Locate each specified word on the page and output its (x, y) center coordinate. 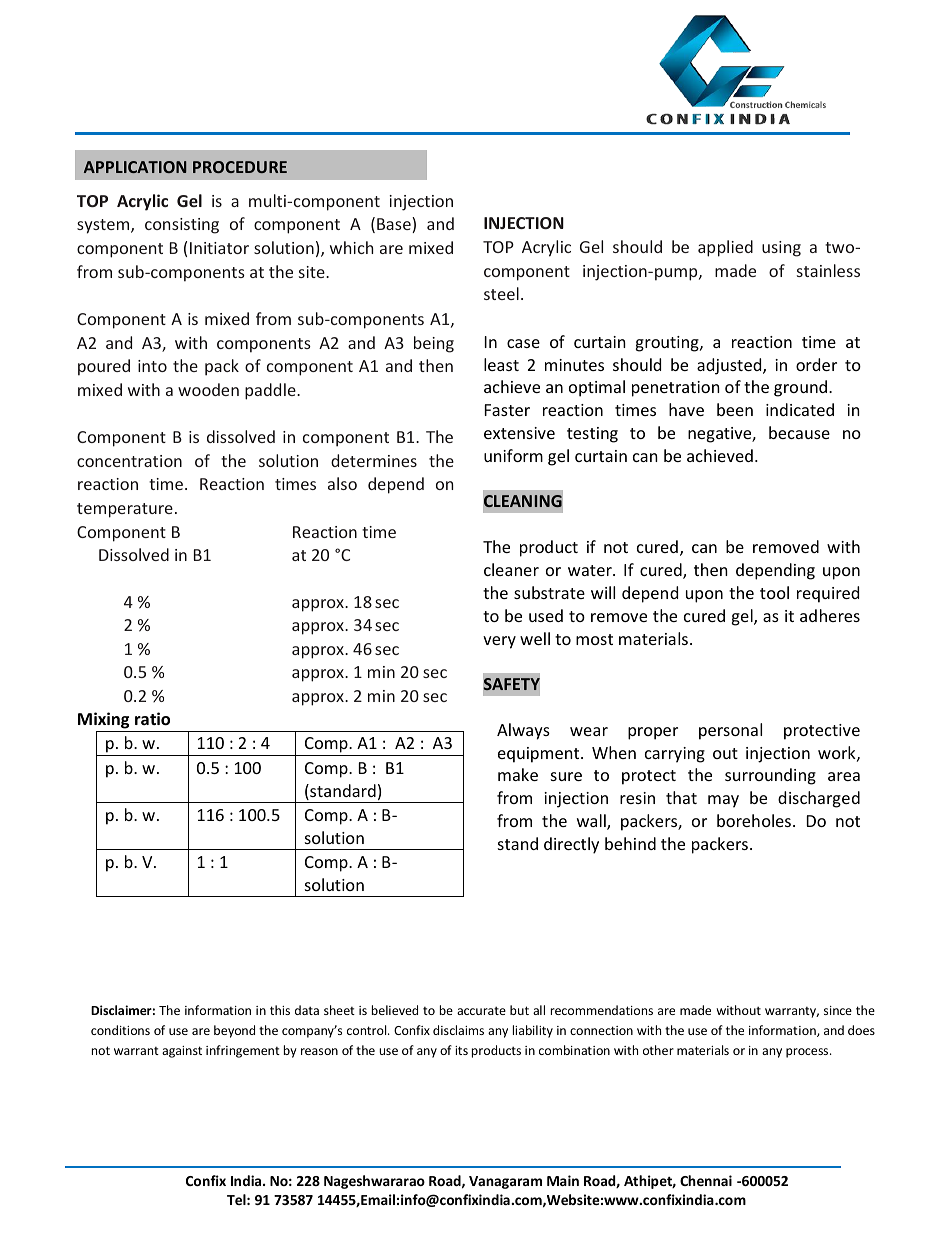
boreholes (754, 820)
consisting (182, 226)
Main (563, 1180)
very (499, 642)
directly (571, 845)
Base (395, 225)
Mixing (103, 720)
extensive (519, 433)
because (799, 432)
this (280, 1010)
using (781, 249)
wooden (208, 389)
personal (730, 731)
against (182, 1052)
